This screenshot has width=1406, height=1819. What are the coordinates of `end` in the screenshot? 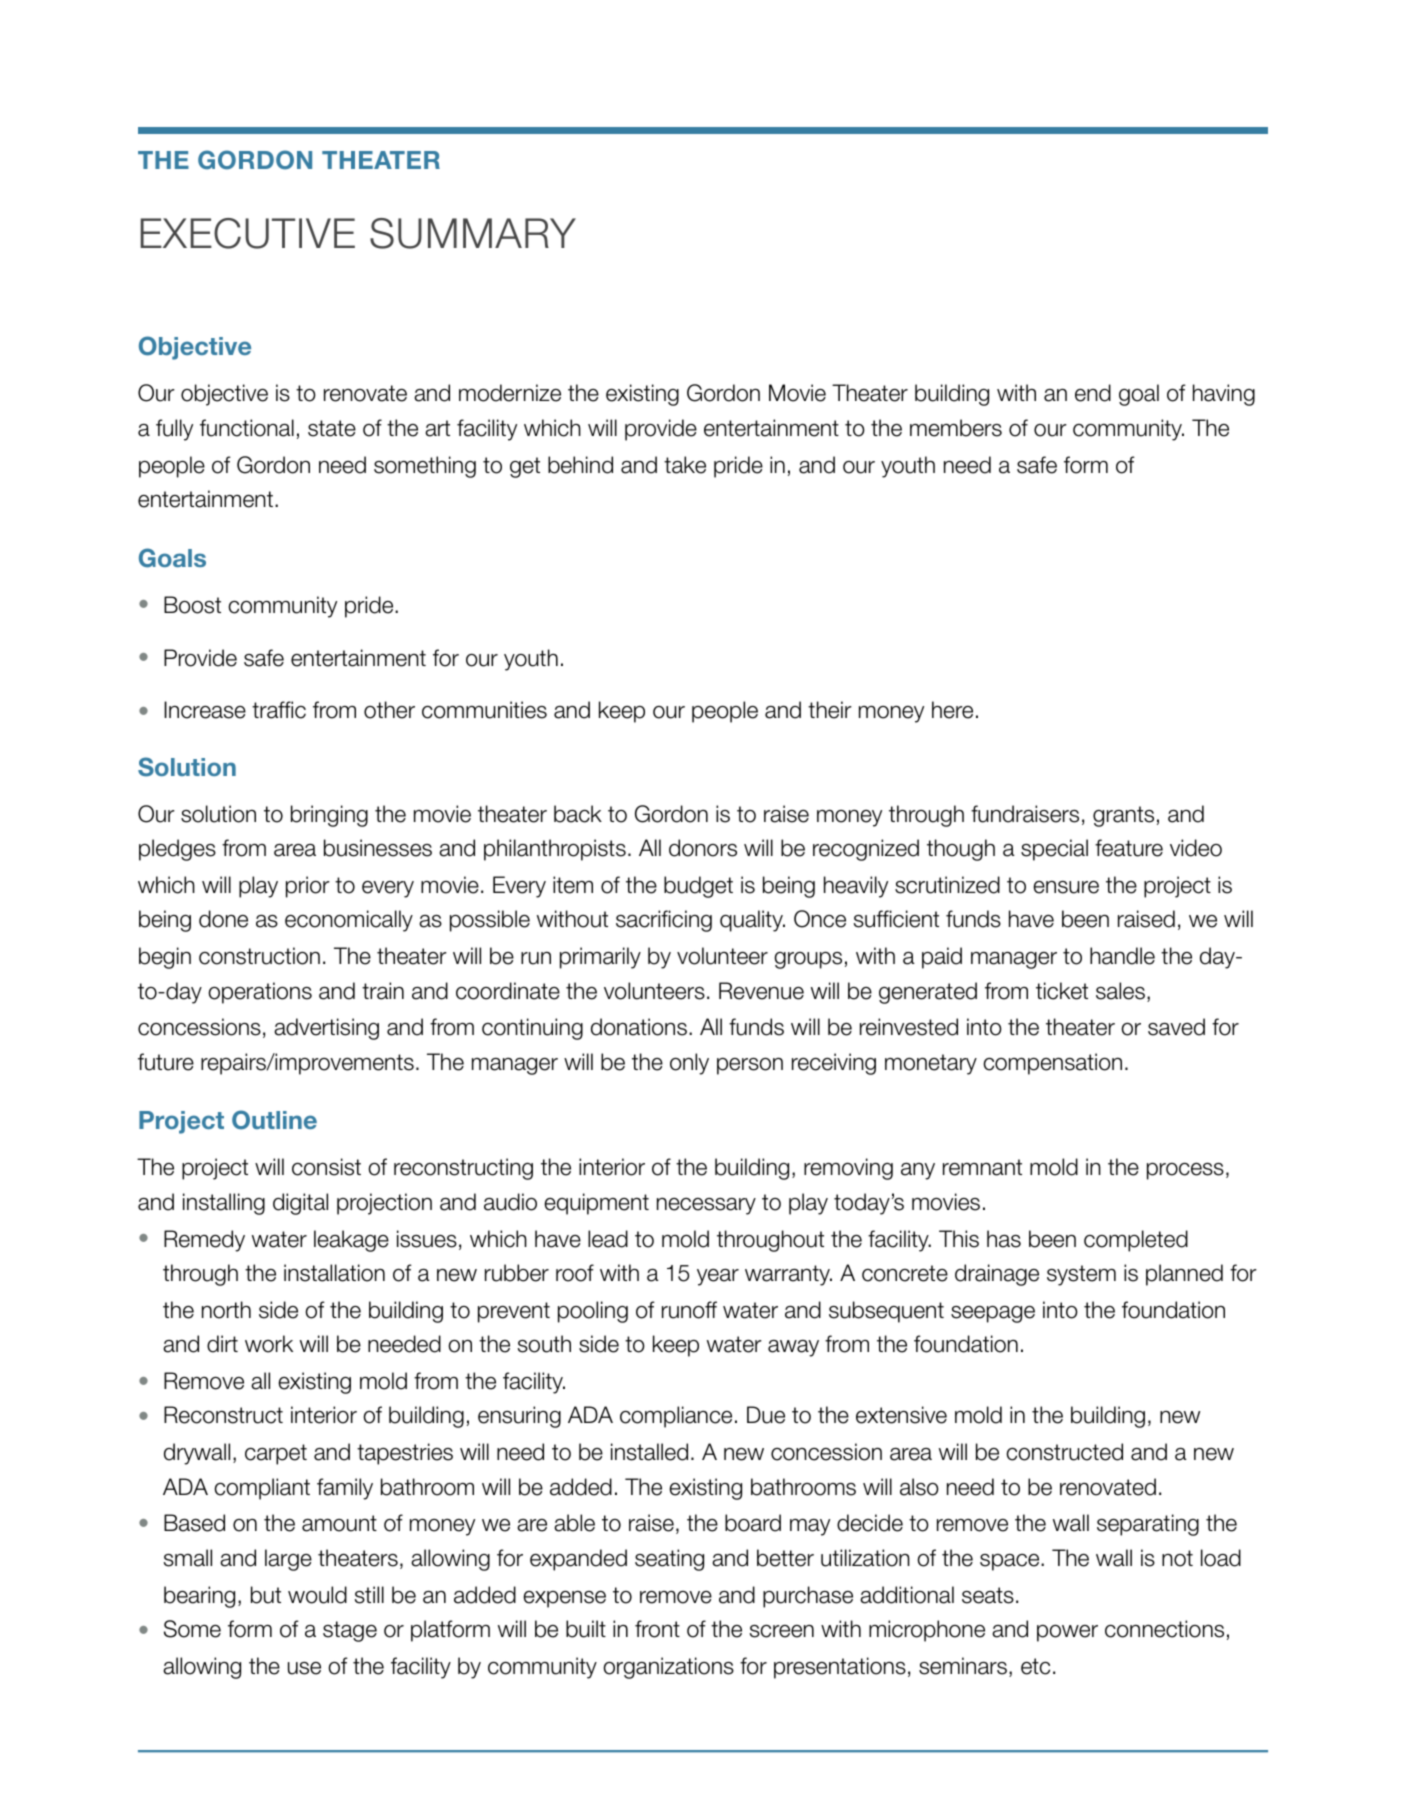 It's located at (1093, 393).
